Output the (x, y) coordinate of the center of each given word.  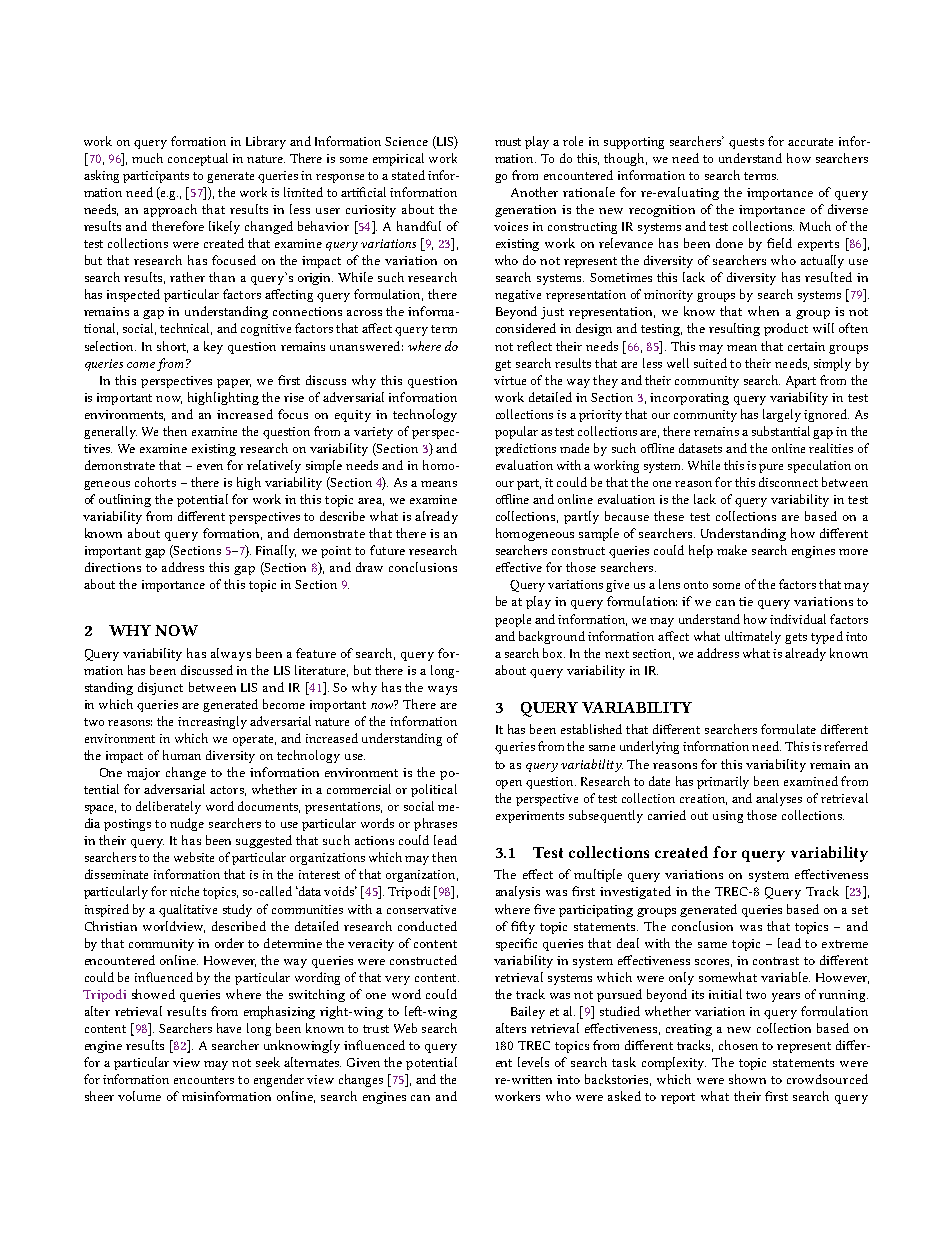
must (508, 142)
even (210, 467)
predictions (525, 449)
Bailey (528, 1012)
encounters (204, 1080)
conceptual (198, 159)
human (182, 755)
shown (747, 1079)
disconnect (788, 482)
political (434, 790)
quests (746, 143)
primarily (723, 782)
